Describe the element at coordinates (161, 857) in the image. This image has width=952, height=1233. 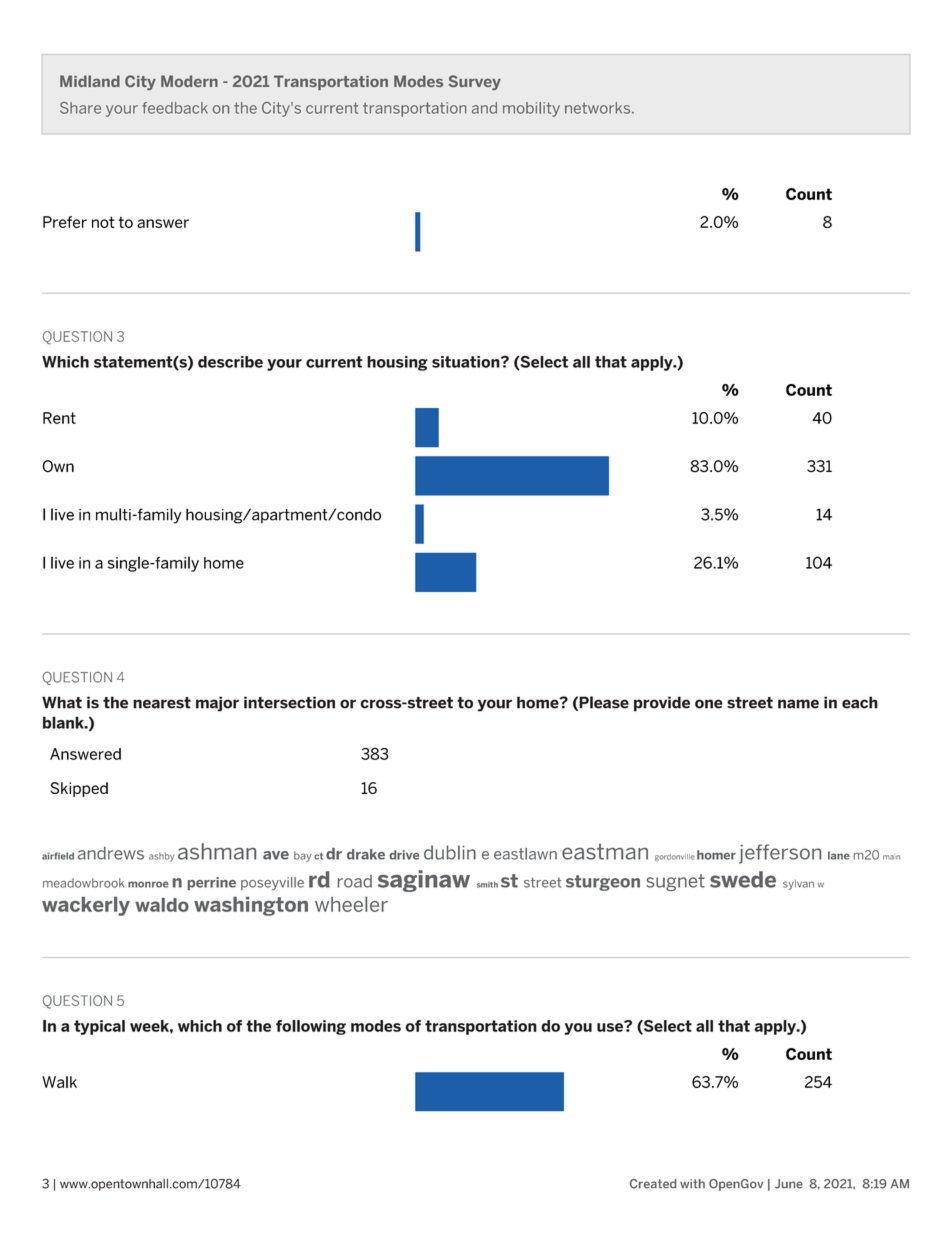
I see `ashby` at that location.
